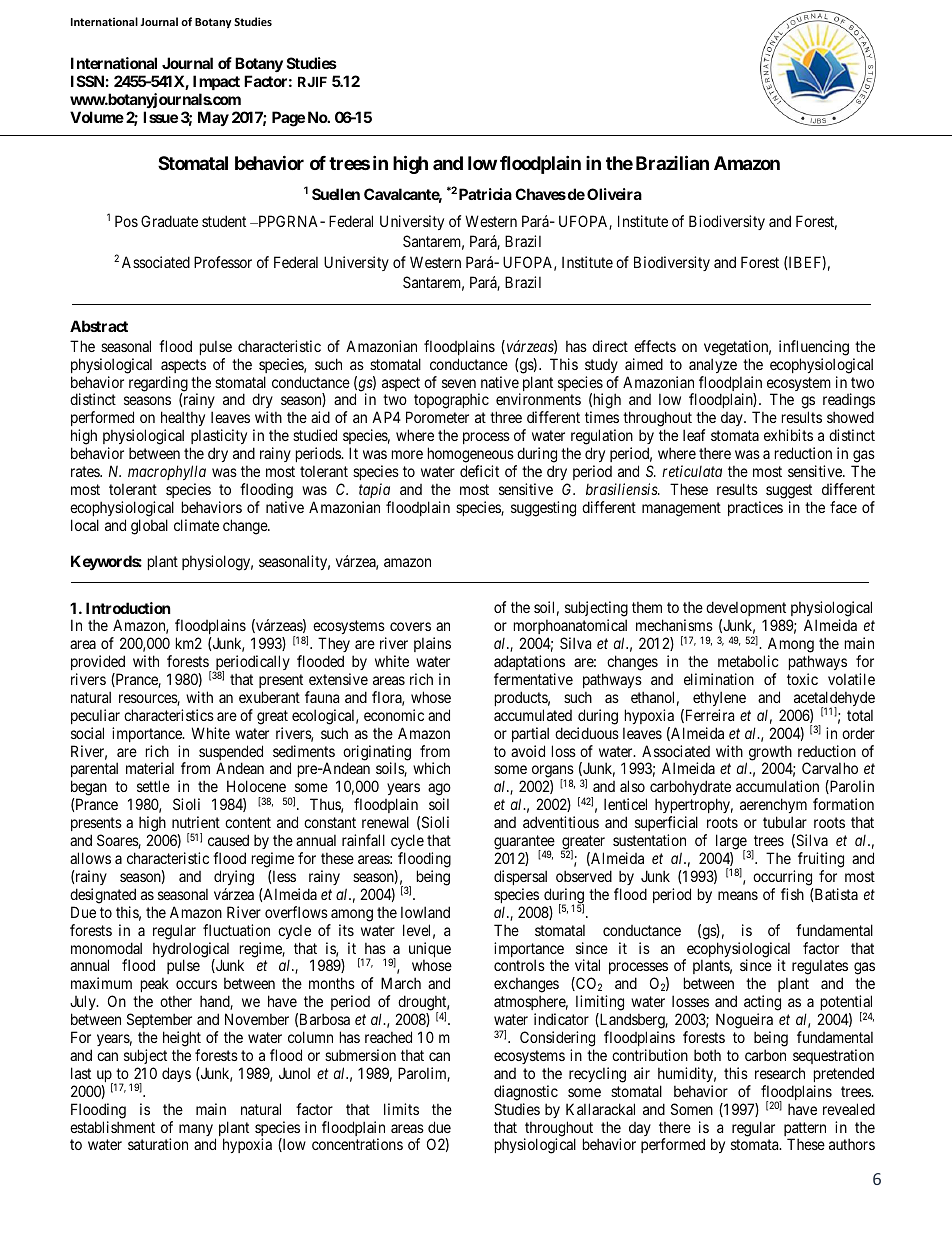 The height and width of the document is (1233, 952). I want to click on healthy, so click(183, 420).
